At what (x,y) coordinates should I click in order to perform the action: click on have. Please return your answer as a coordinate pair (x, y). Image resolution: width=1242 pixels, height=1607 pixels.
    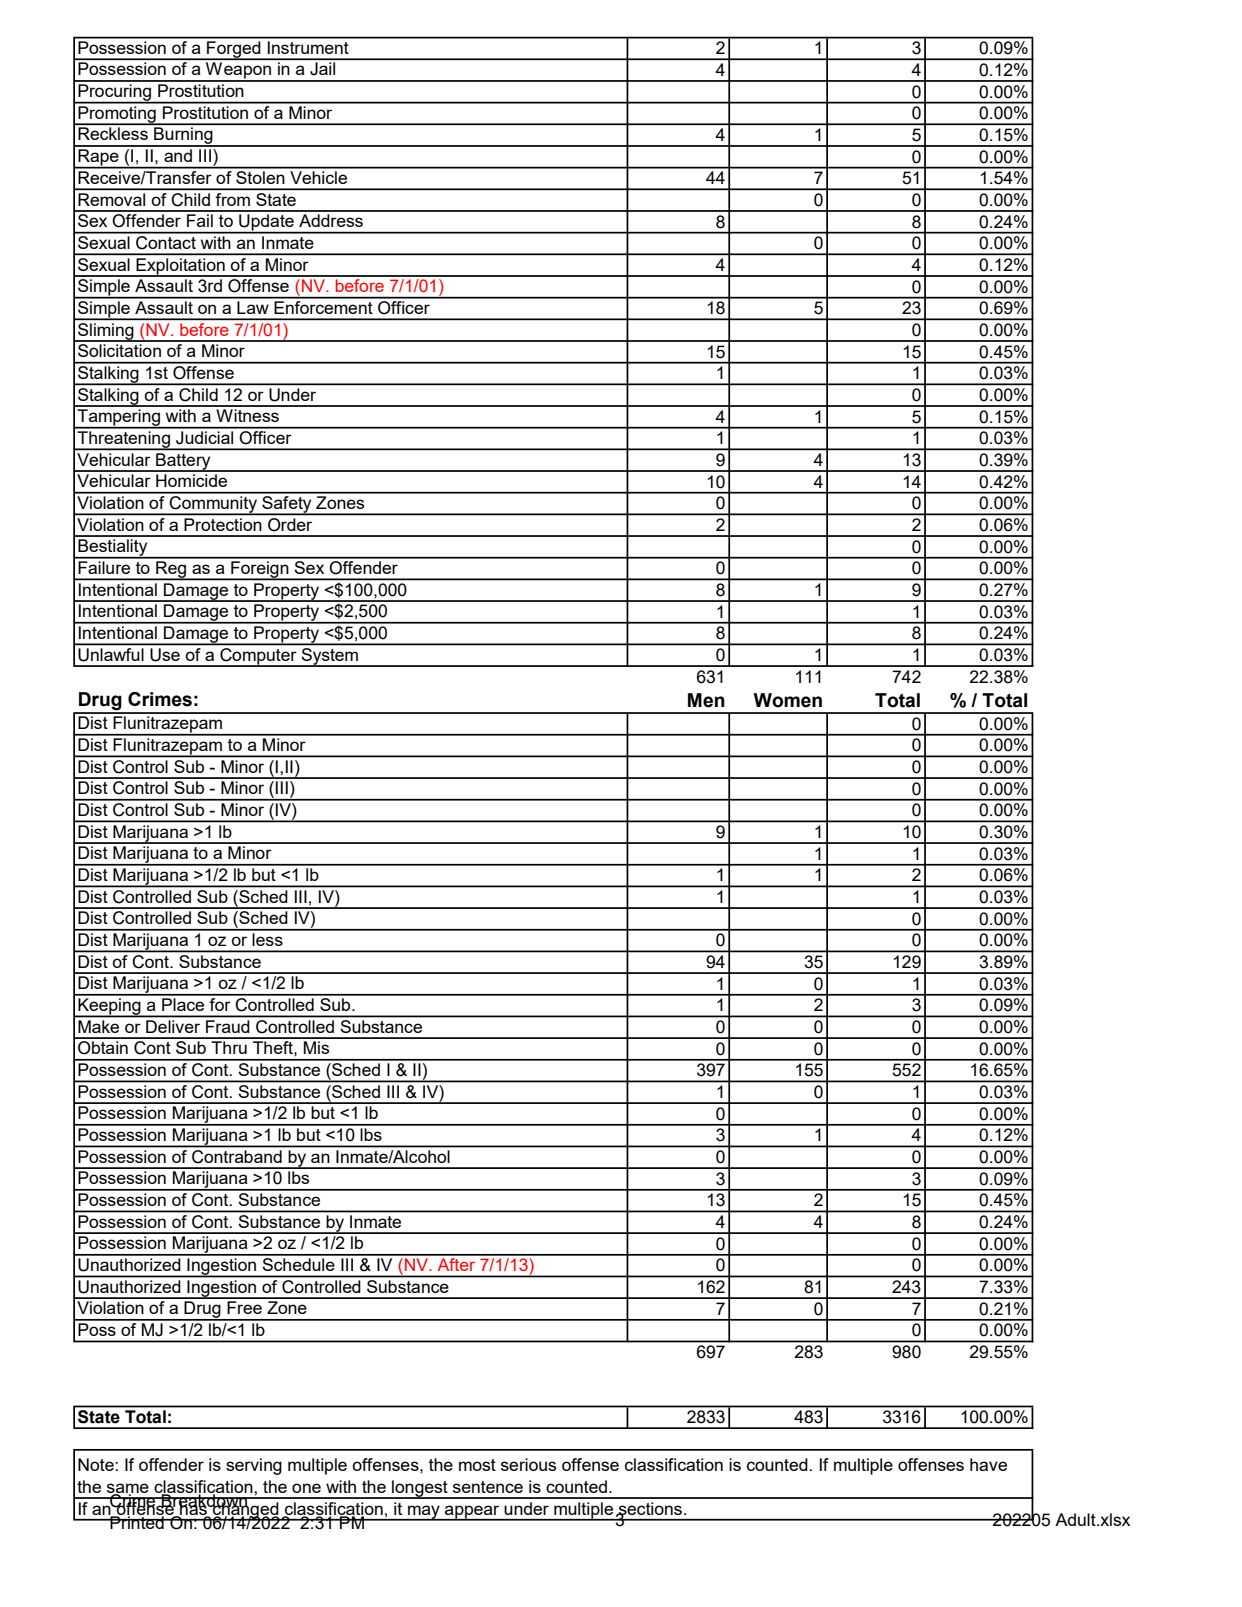
    Looking at the image, I should click on (988, 1464).
